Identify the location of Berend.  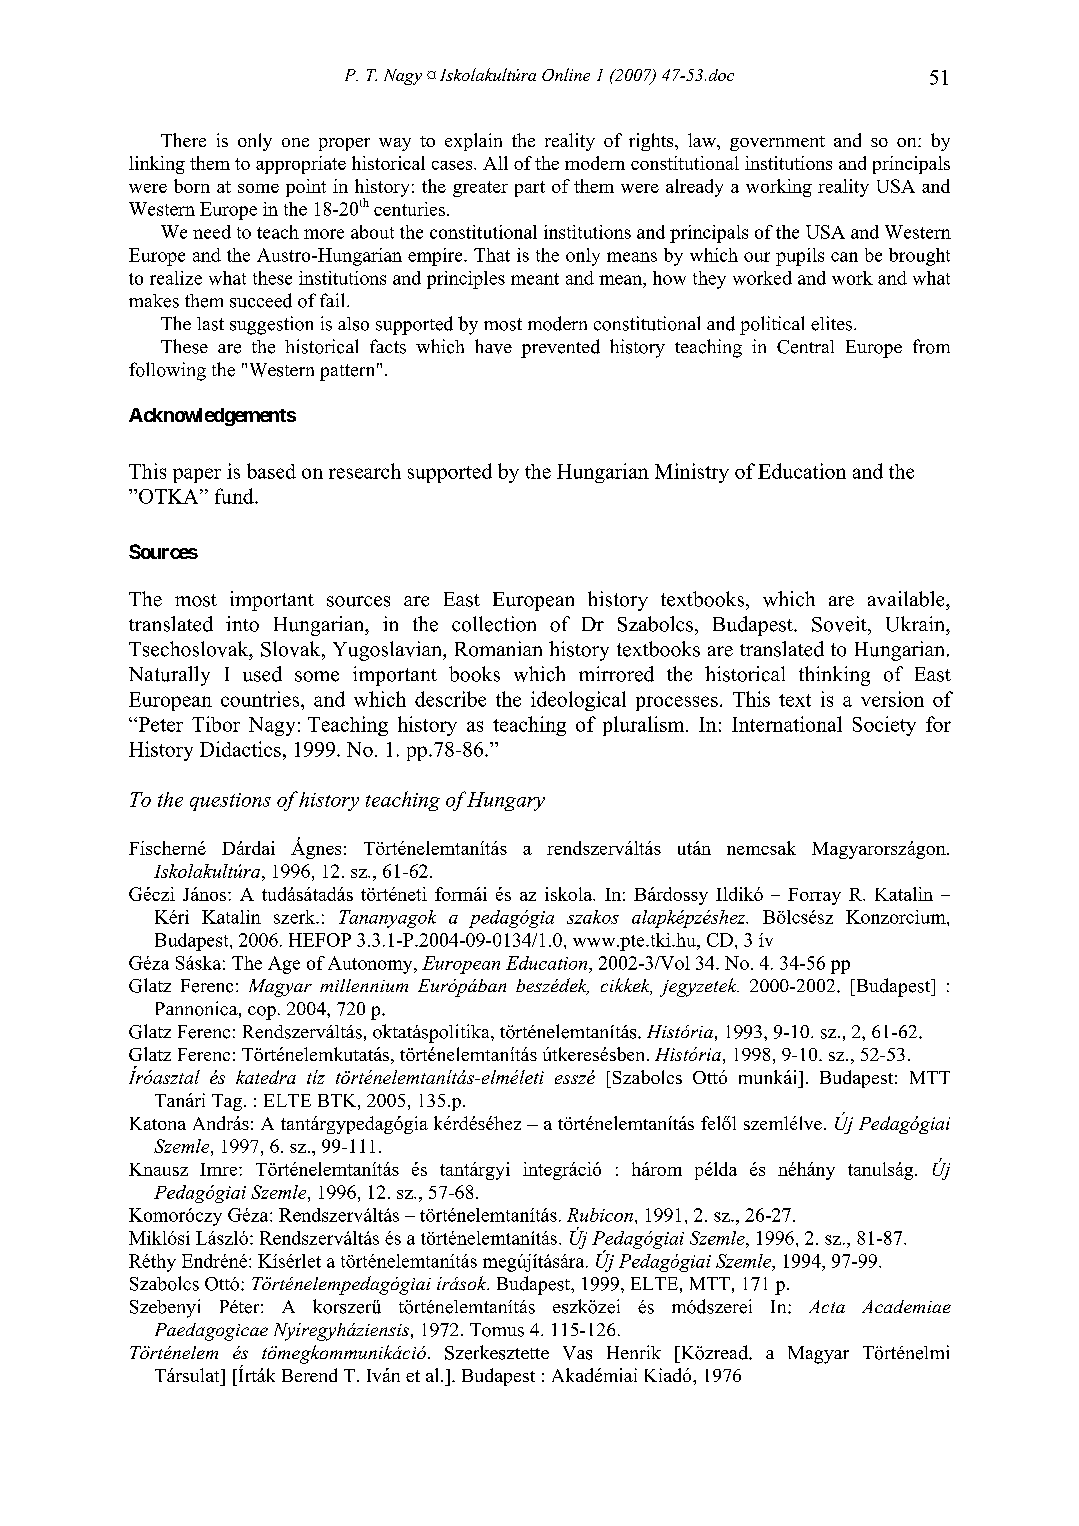
(309, 1375).
